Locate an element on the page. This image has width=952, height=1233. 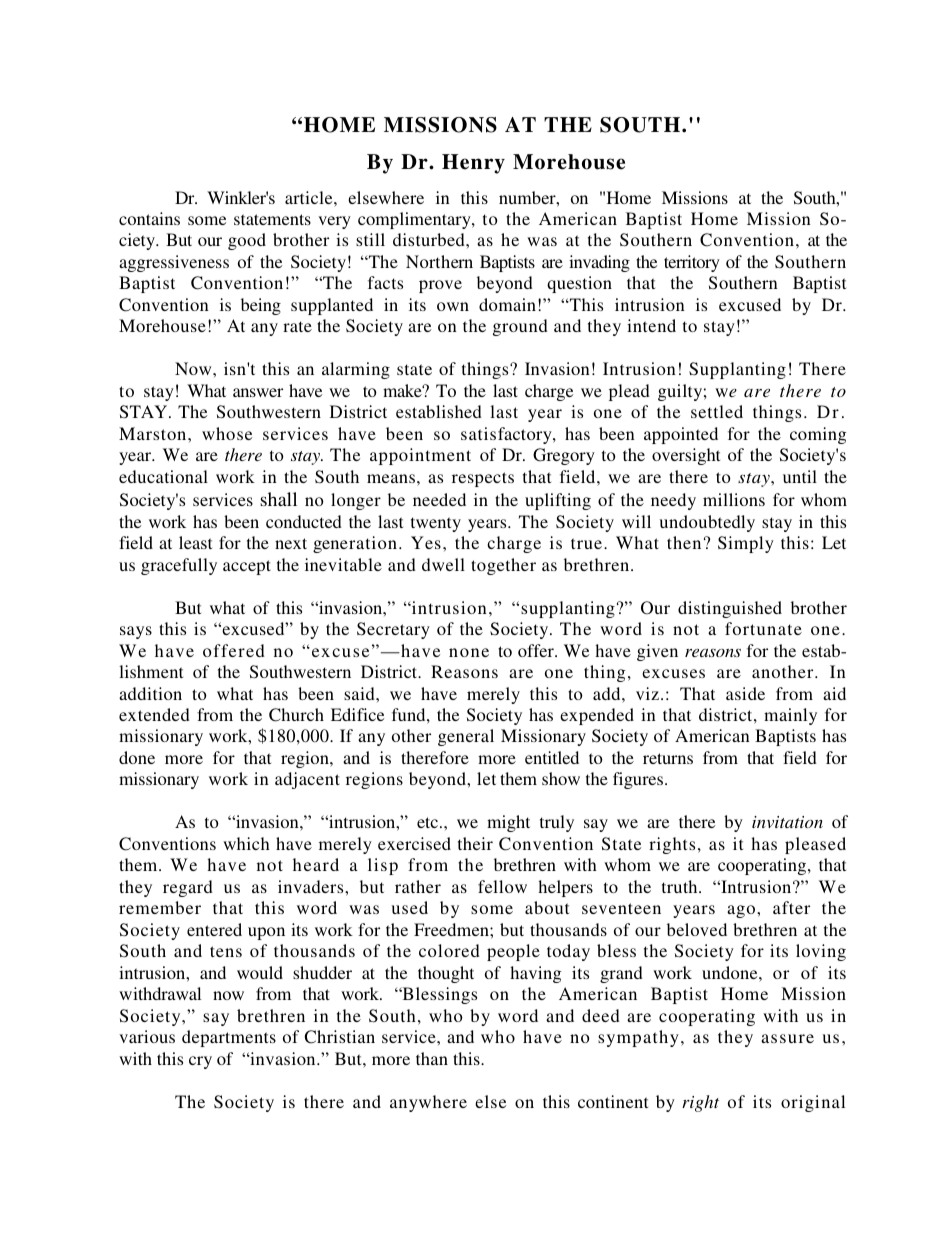
none is located at coordinates (469, 652).
